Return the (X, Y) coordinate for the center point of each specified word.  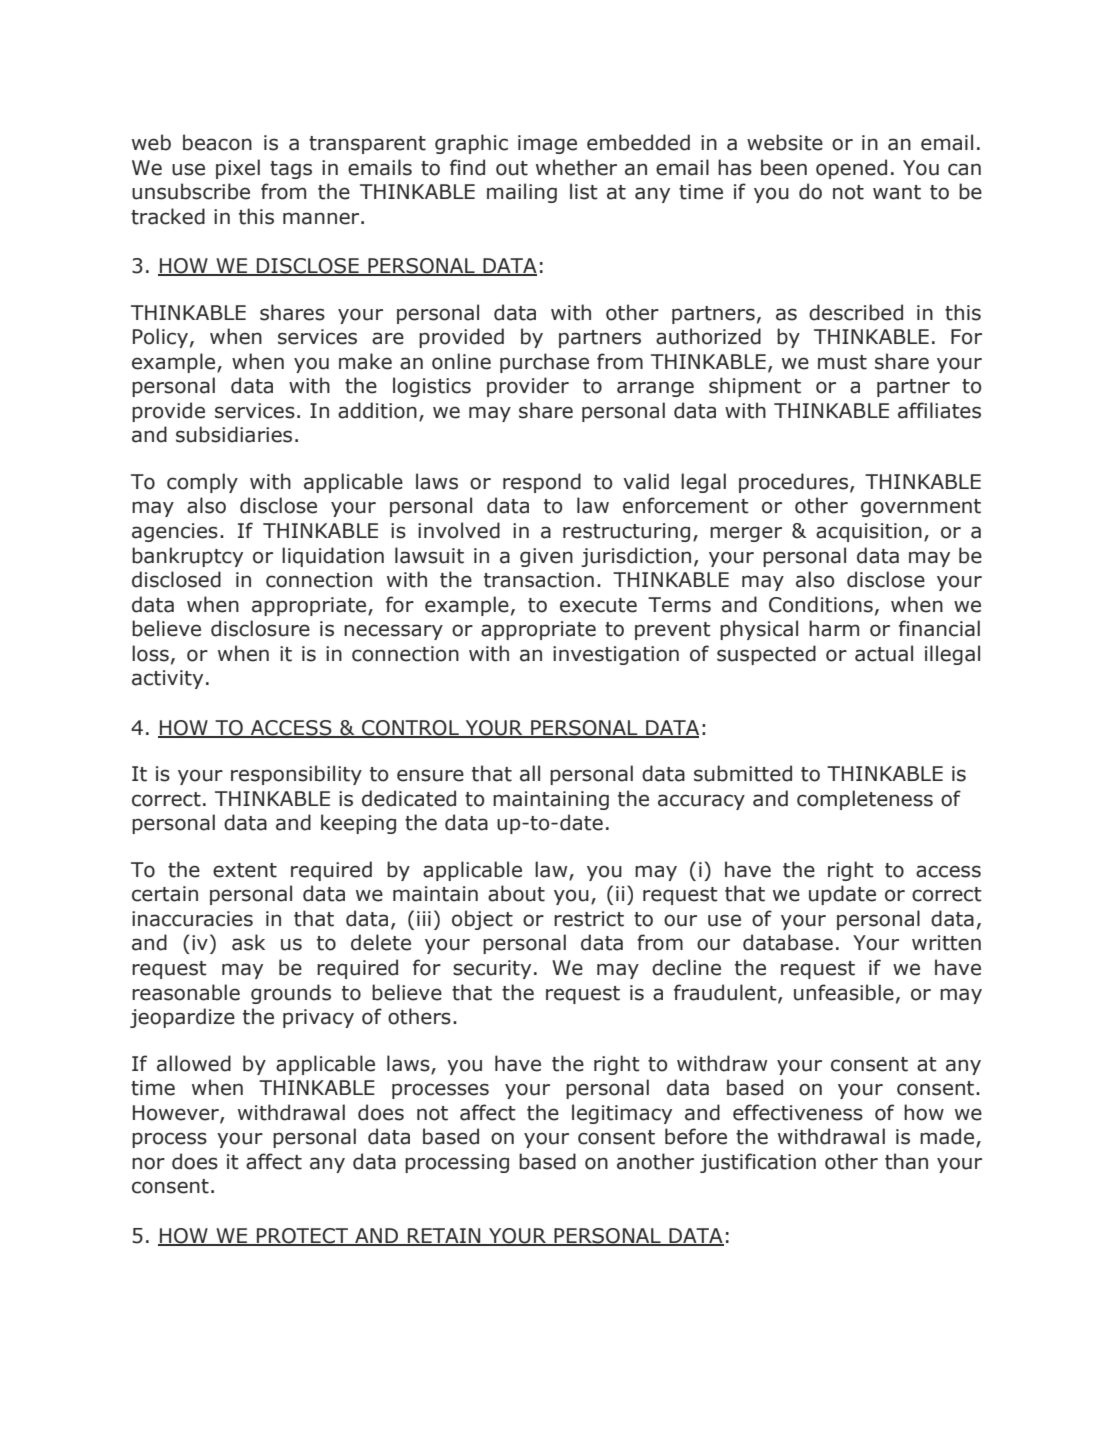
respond (542, 483)
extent (245, 870)
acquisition (869, 532)
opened (851, 169)
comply (202, 483)
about (516, 893)
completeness (865, 800)
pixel (238, 169)
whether (576, 167)
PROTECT (303, 1236)
